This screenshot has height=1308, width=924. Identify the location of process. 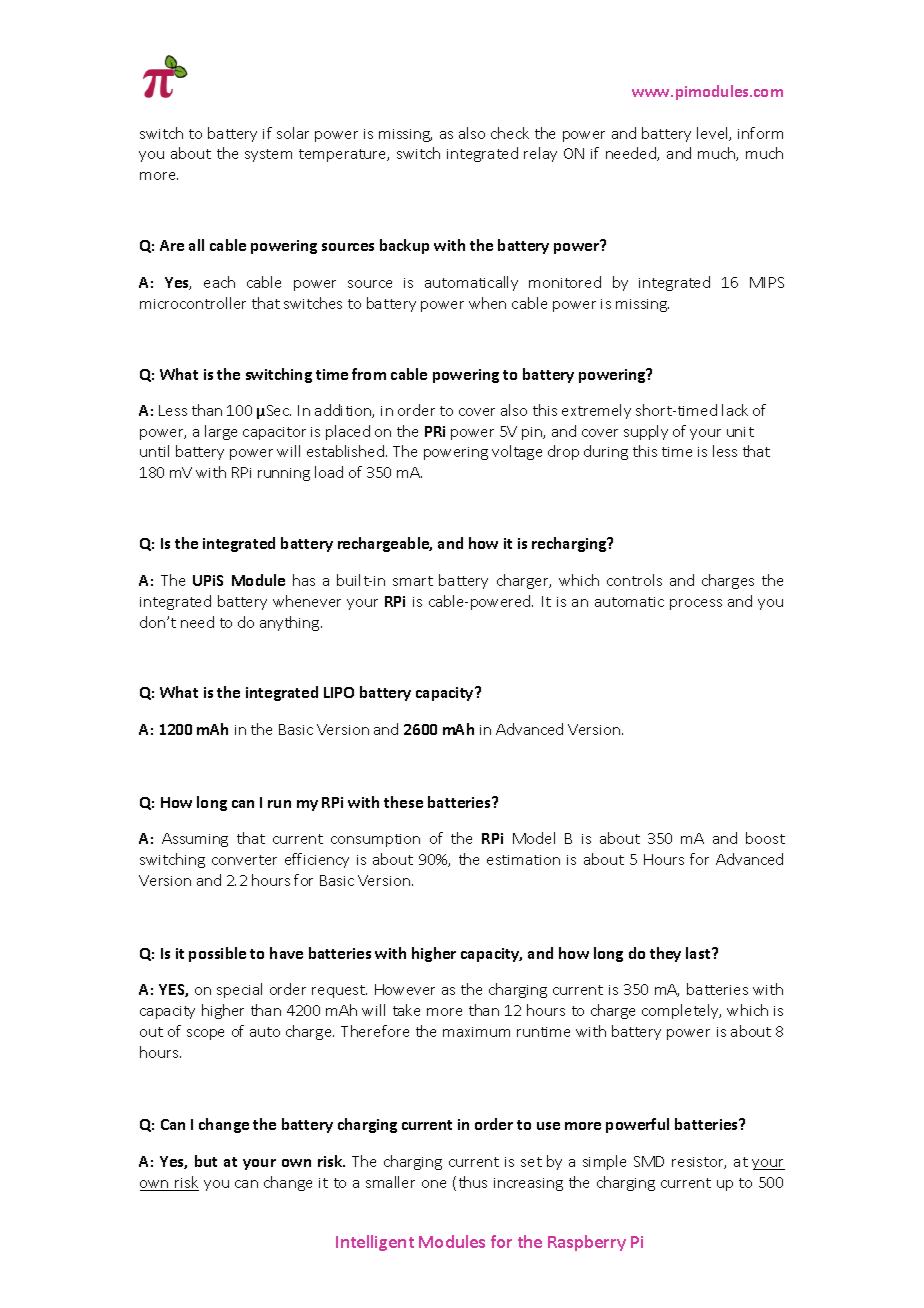
(696, 604).
